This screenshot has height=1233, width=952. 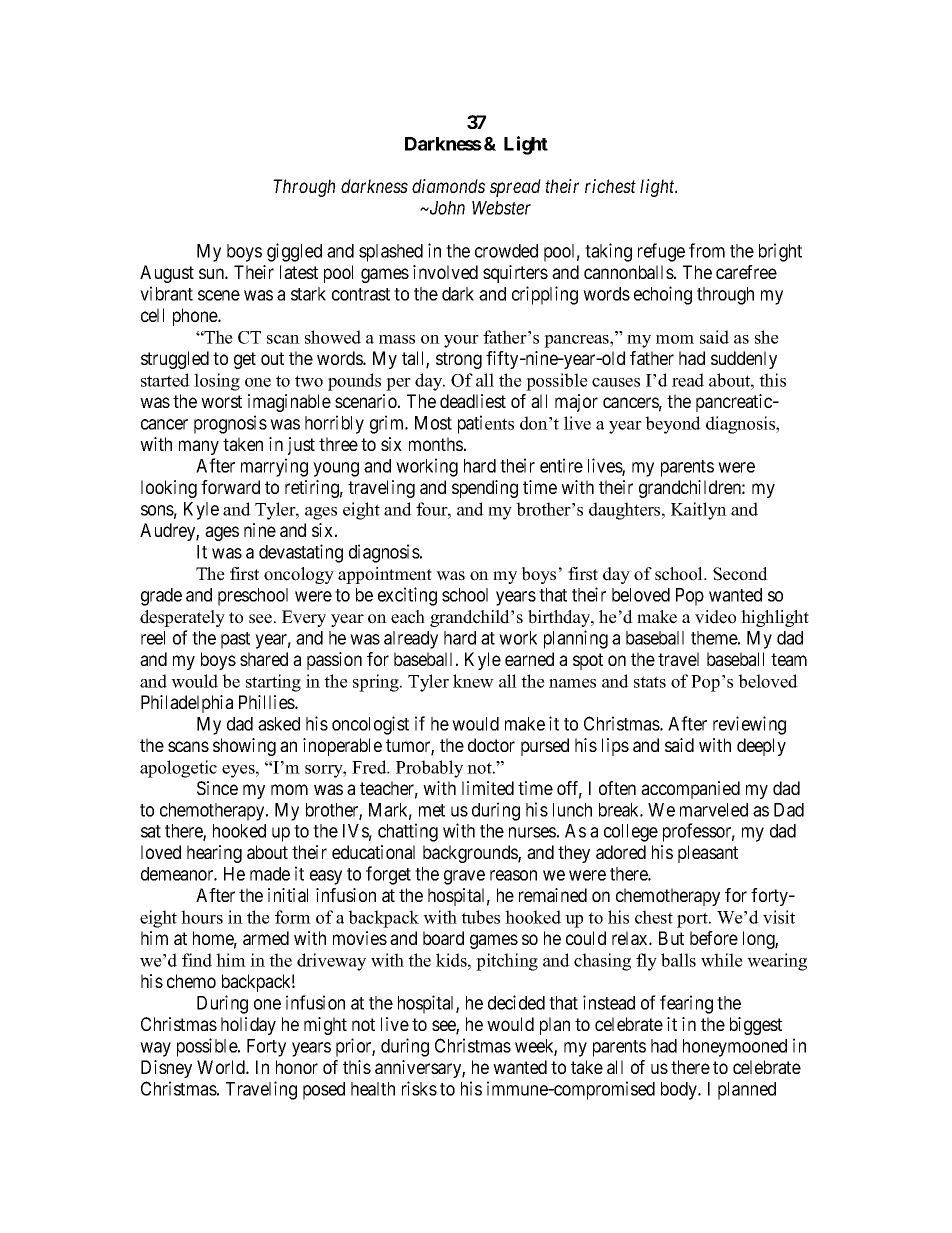 I want to click on giggled, so click(x=294, y=252).
